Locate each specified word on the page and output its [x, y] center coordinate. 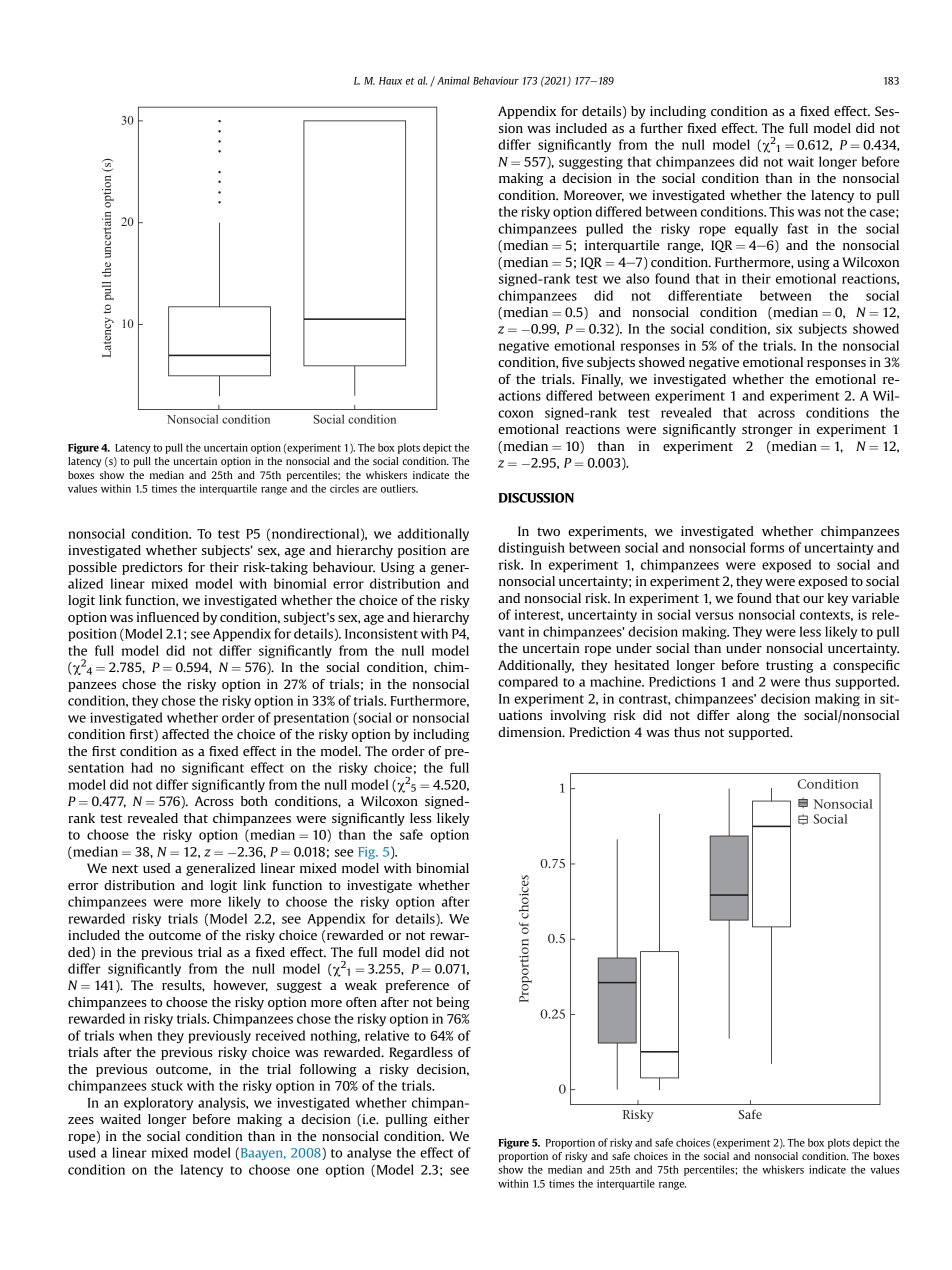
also [637, 278]
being [453, 1003]
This [781, 211]
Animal [453, 80]
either [452, 1119]
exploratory [158, 1104]
